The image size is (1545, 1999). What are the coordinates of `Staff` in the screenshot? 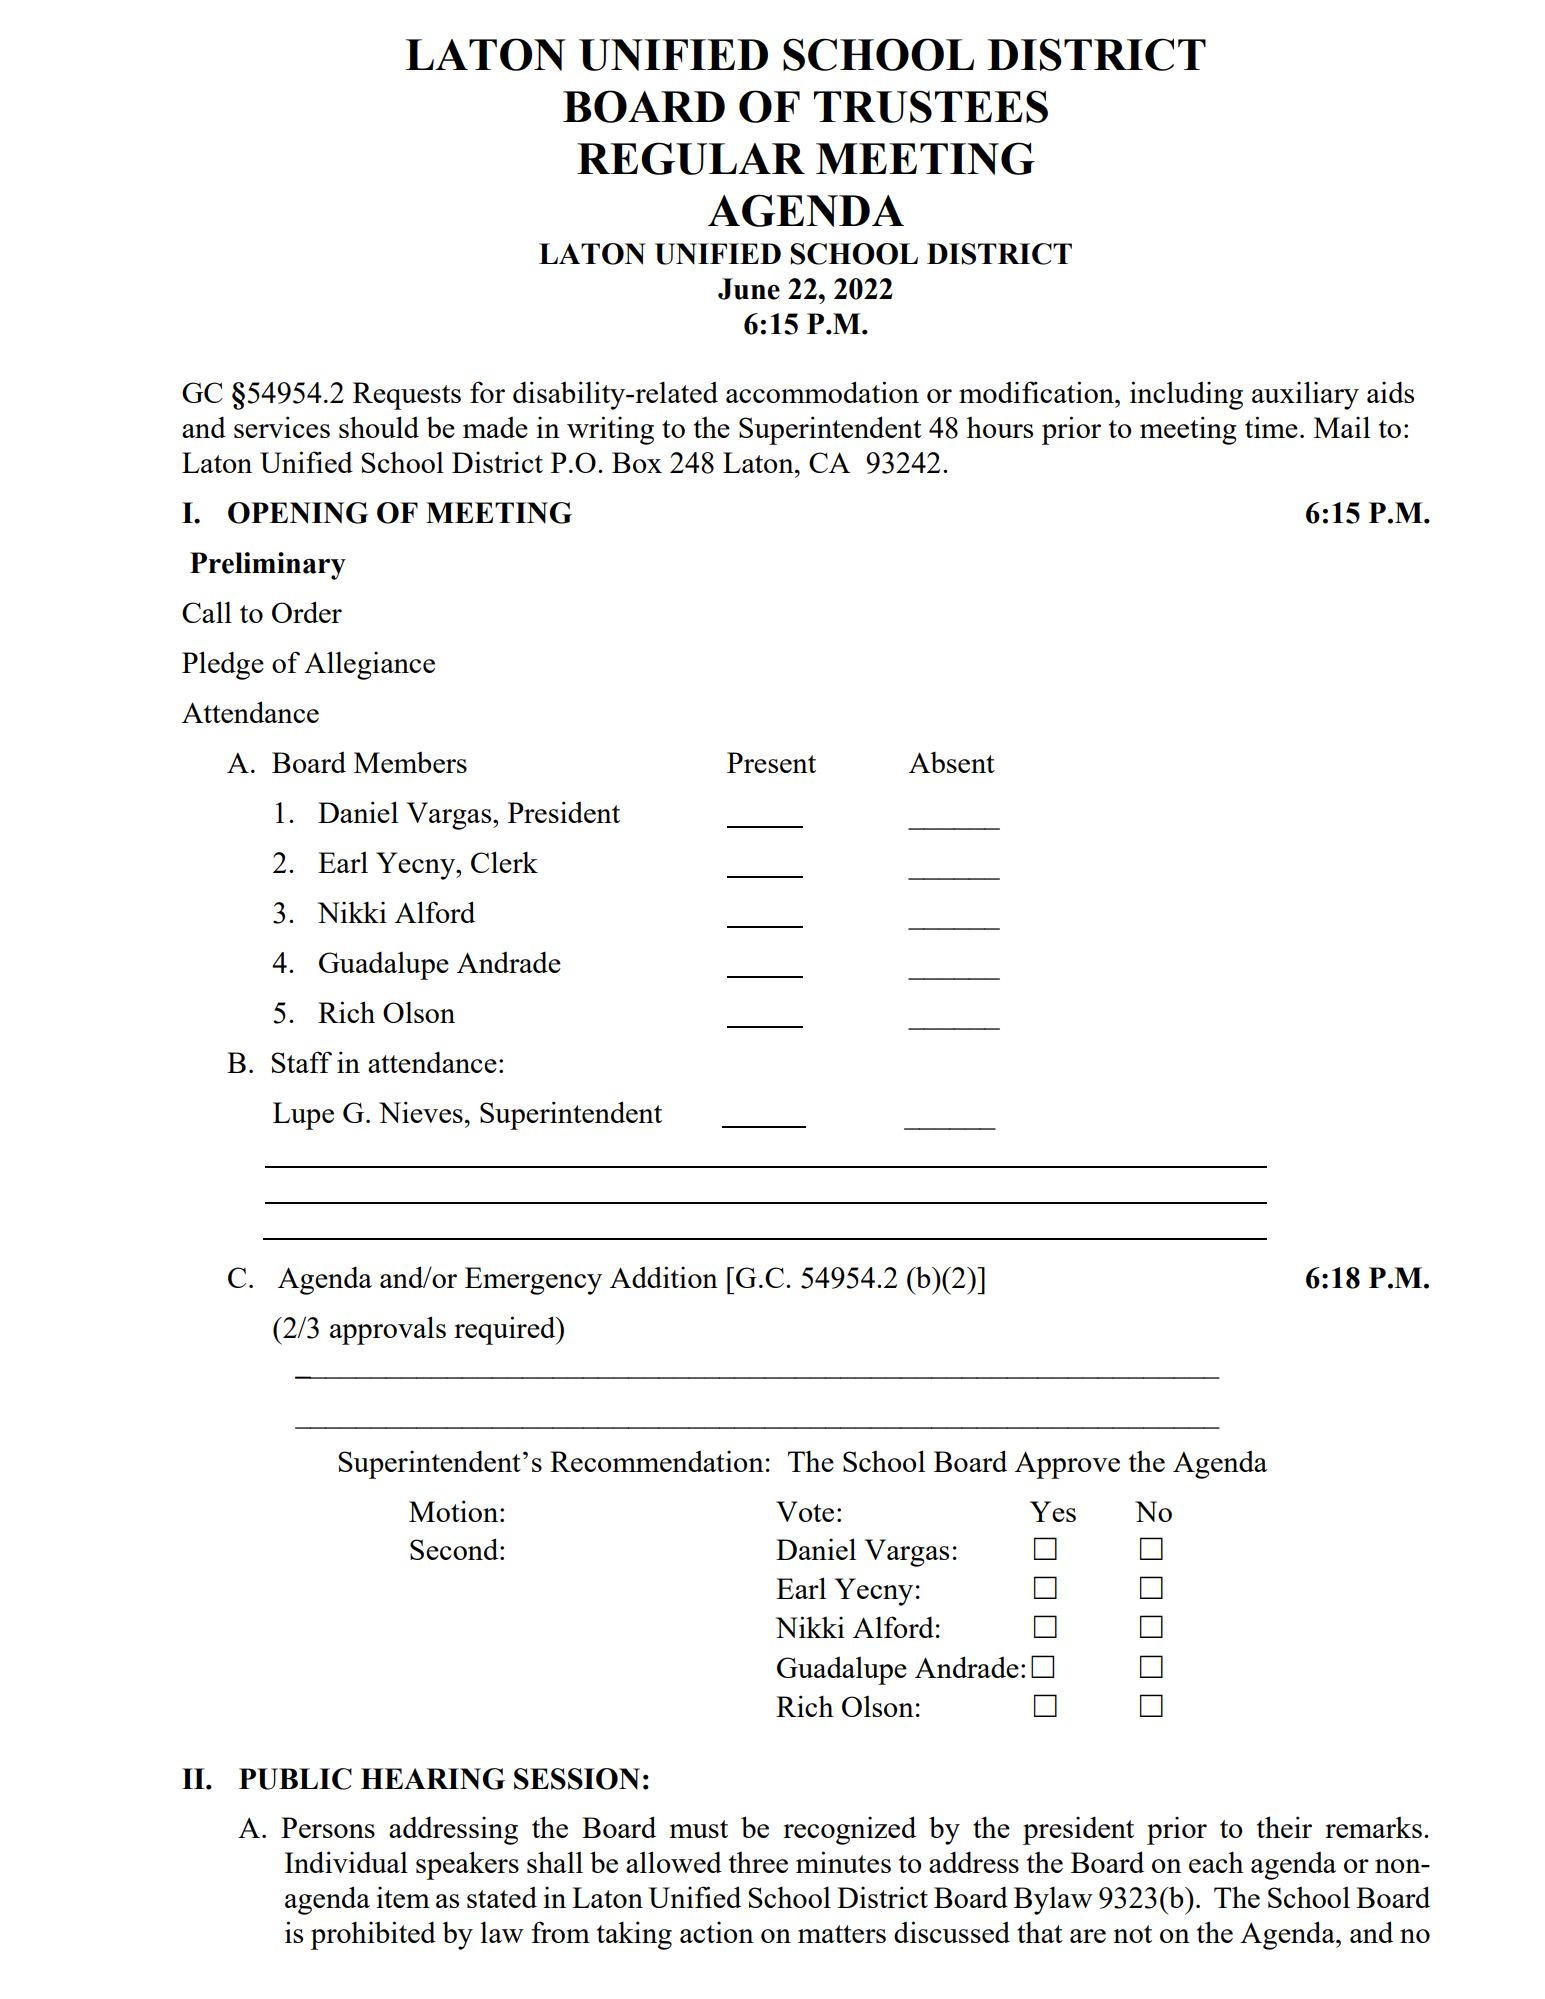 It's located at (301, 1062).
